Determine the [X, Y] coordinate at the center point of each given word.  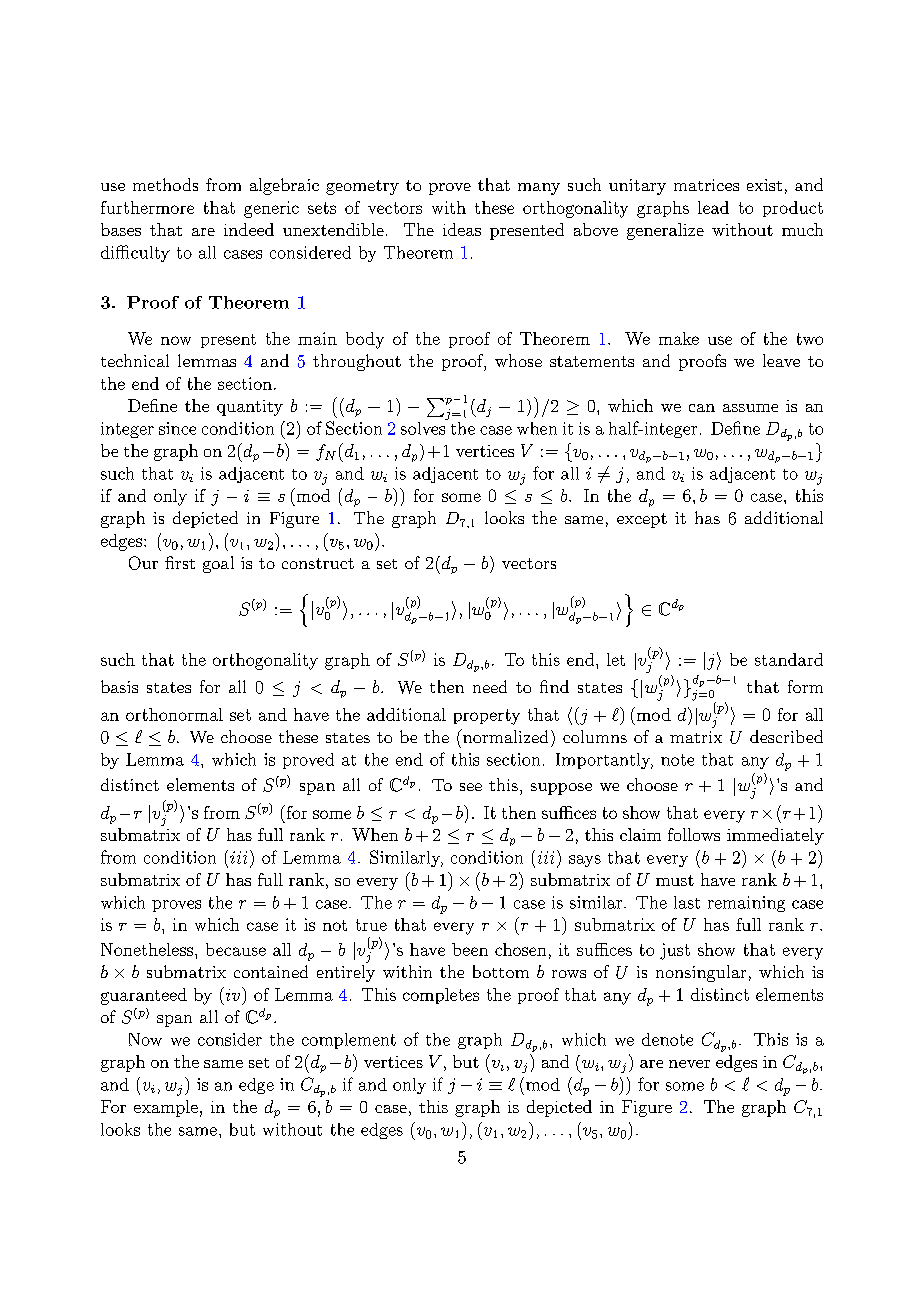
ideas [462, 229]
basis [119, 686]
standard [789, 659]
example [166, 1108]
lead [713, 207]
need [490, 686]
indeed [249, 229]
